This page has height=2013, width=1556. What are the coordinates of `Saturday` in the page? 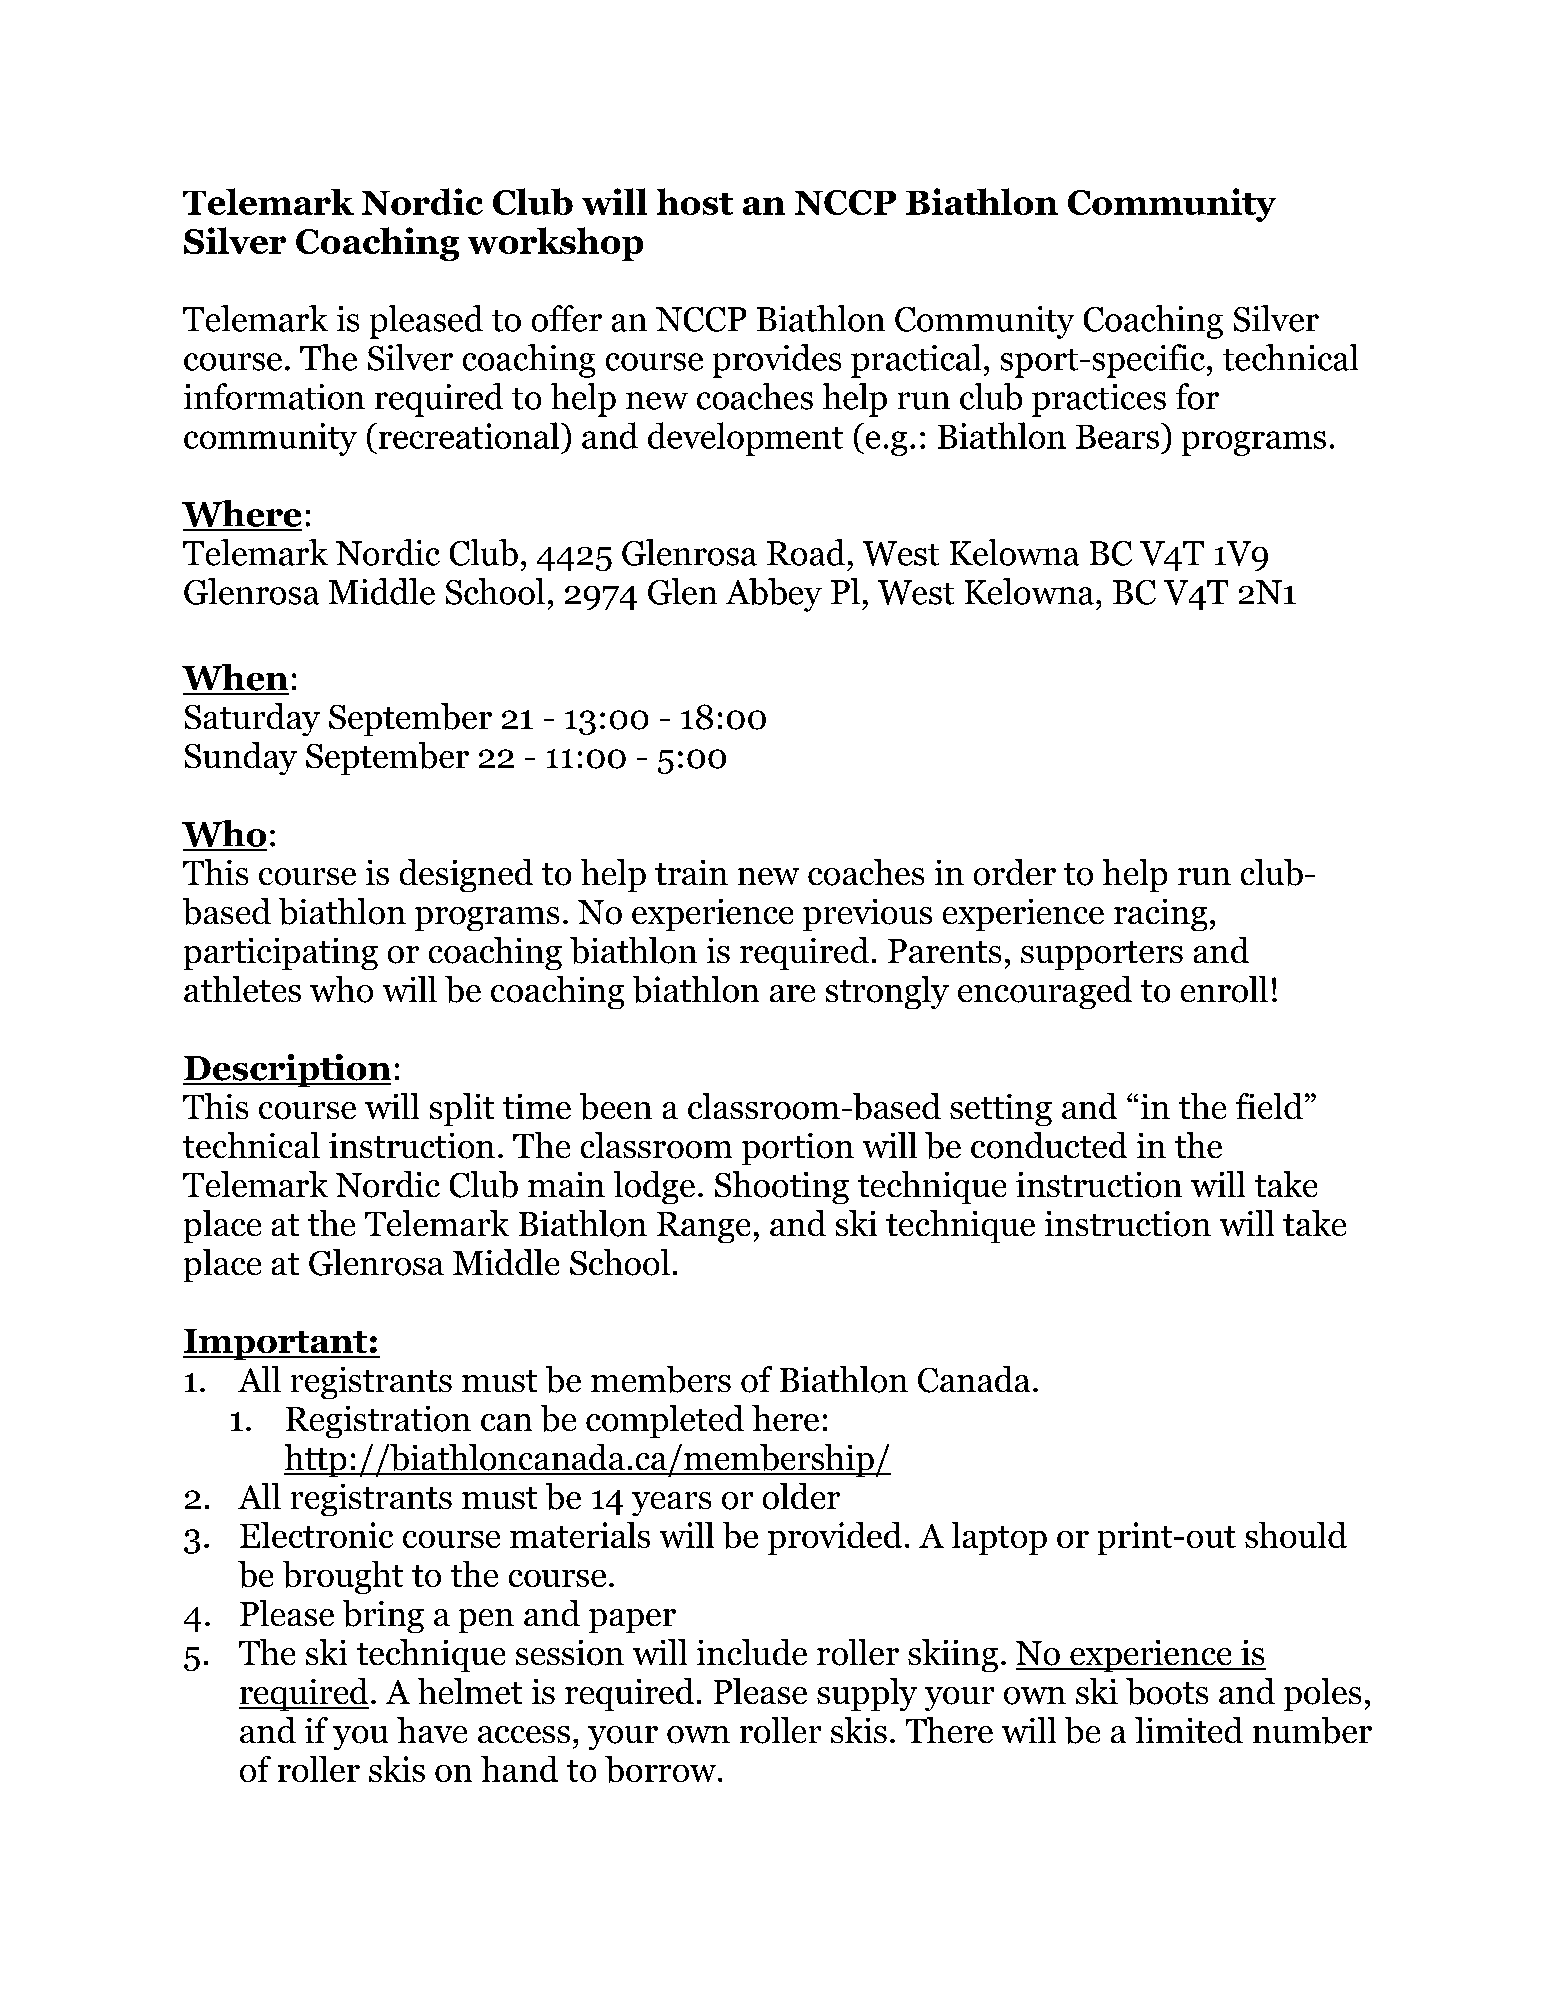 It's located at (252, 719).
